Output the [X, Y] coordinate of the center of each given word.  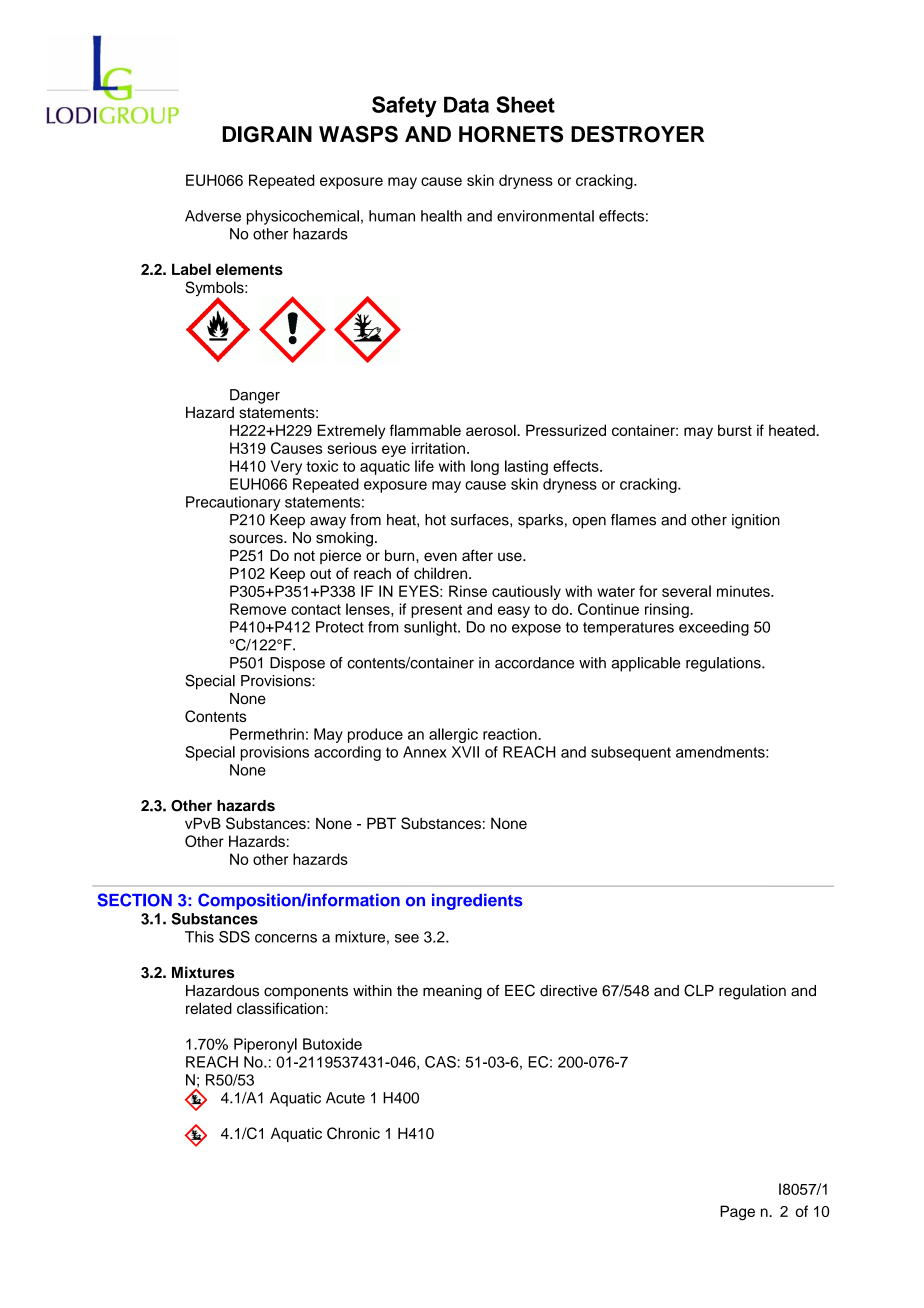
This [199, 937]
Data [466, 104]
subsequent [631, 753]
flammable [425, 430]
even [440, 556]
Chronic [353, 1133]
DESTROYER [637, 134]
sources [257, 539]
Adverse [213, 216]
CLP [699, 990]
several [686, 591]
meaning [452, 992]
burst [735, 430]
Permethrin [267, 734]
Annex [425, 752]
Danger [255, 396]
